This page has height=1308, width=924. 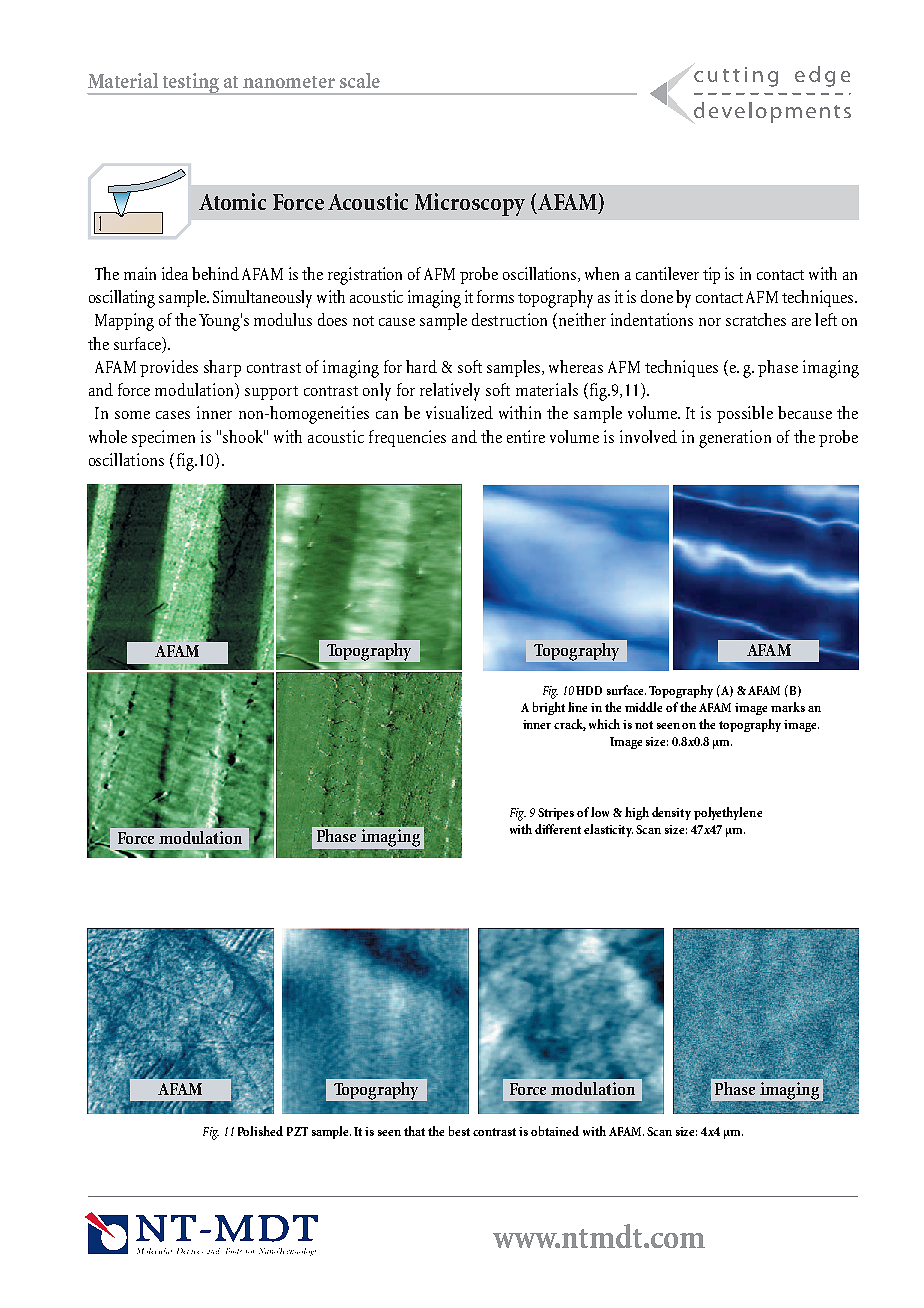 What do you see at coordinates (163, 438) in the page?
I see `specimen` at bounding box center [163, 438].
